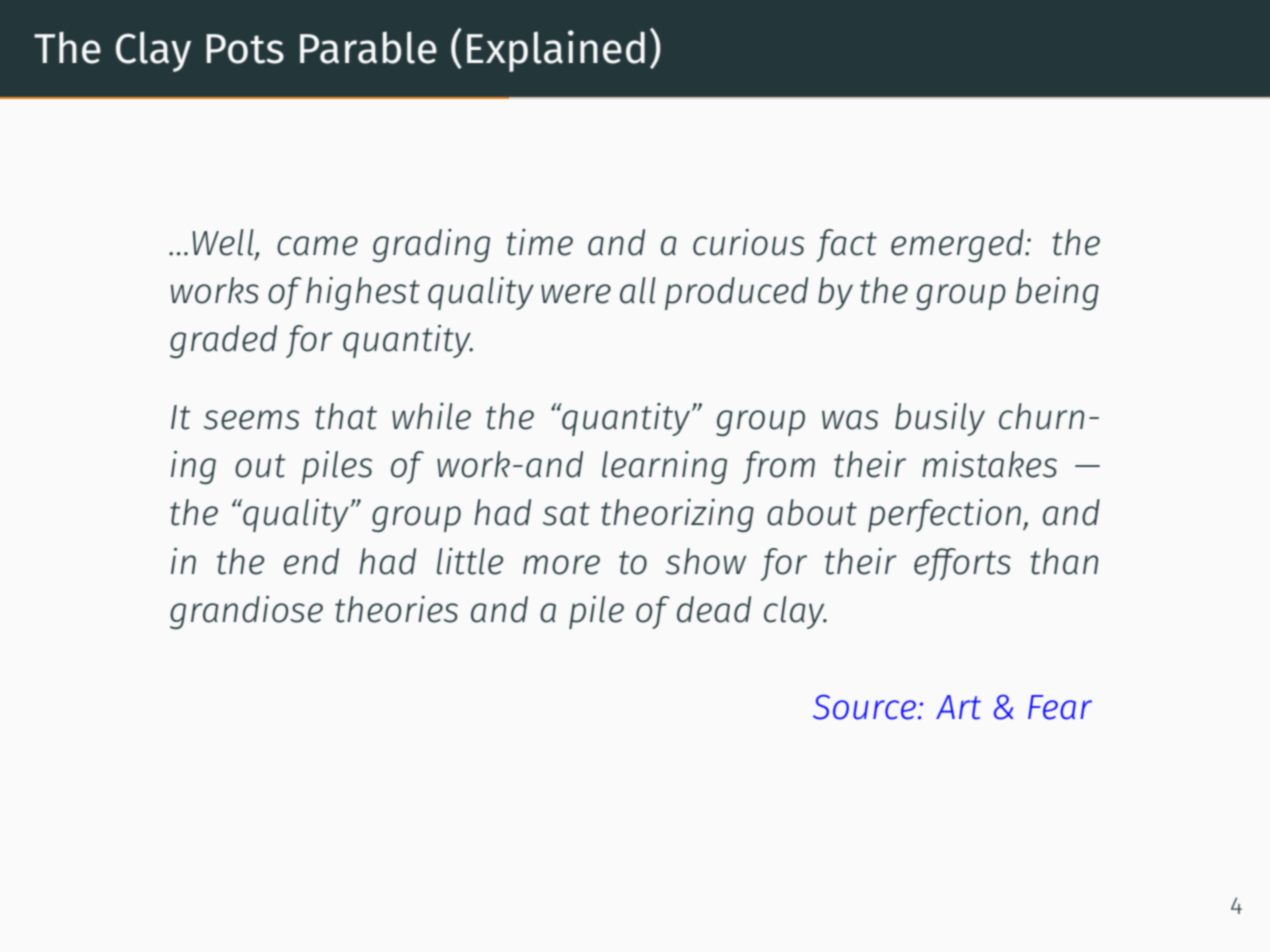 The height and width of the page is (952, 1270). Describe the element at coordinates (940, 419) in the page. I see `busily` at that location.
